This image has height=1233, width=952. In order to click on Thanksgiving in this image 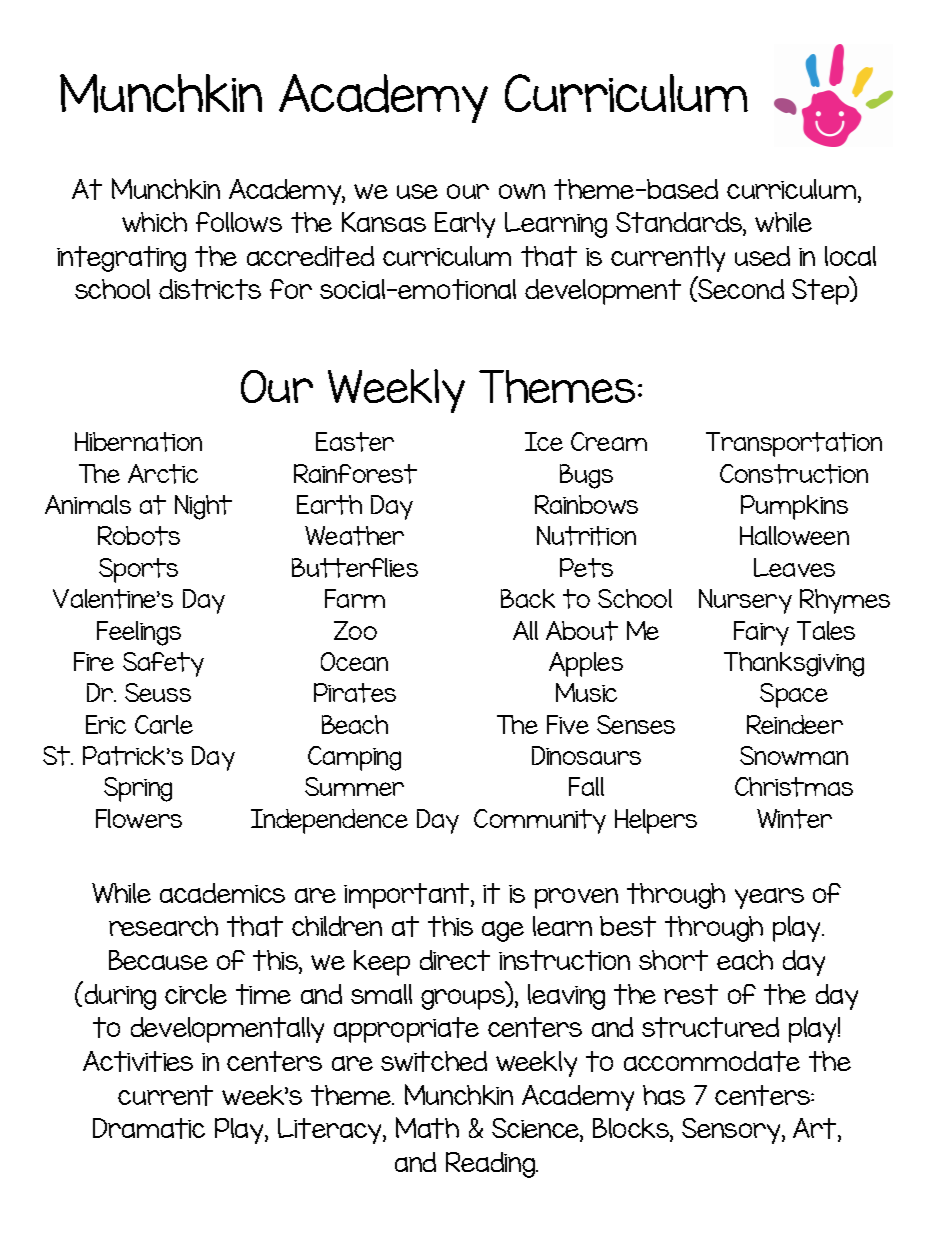, I will do `click(794, 664)`.
